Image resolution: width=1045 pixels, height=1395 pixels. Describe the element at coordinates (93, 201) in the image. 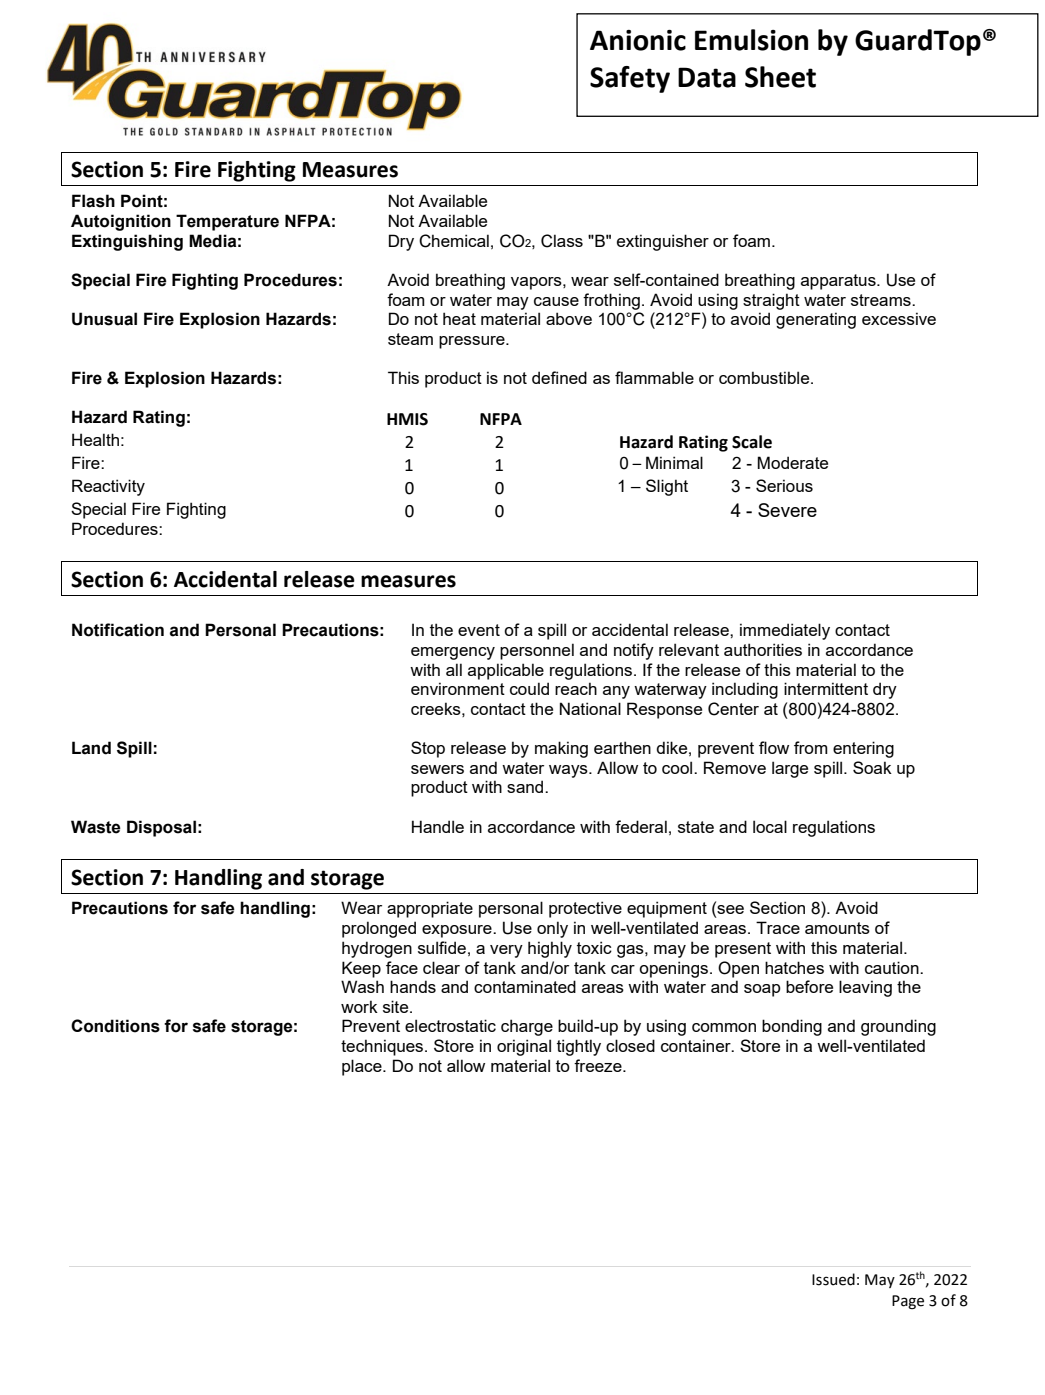

I see `Flash` at that location.
